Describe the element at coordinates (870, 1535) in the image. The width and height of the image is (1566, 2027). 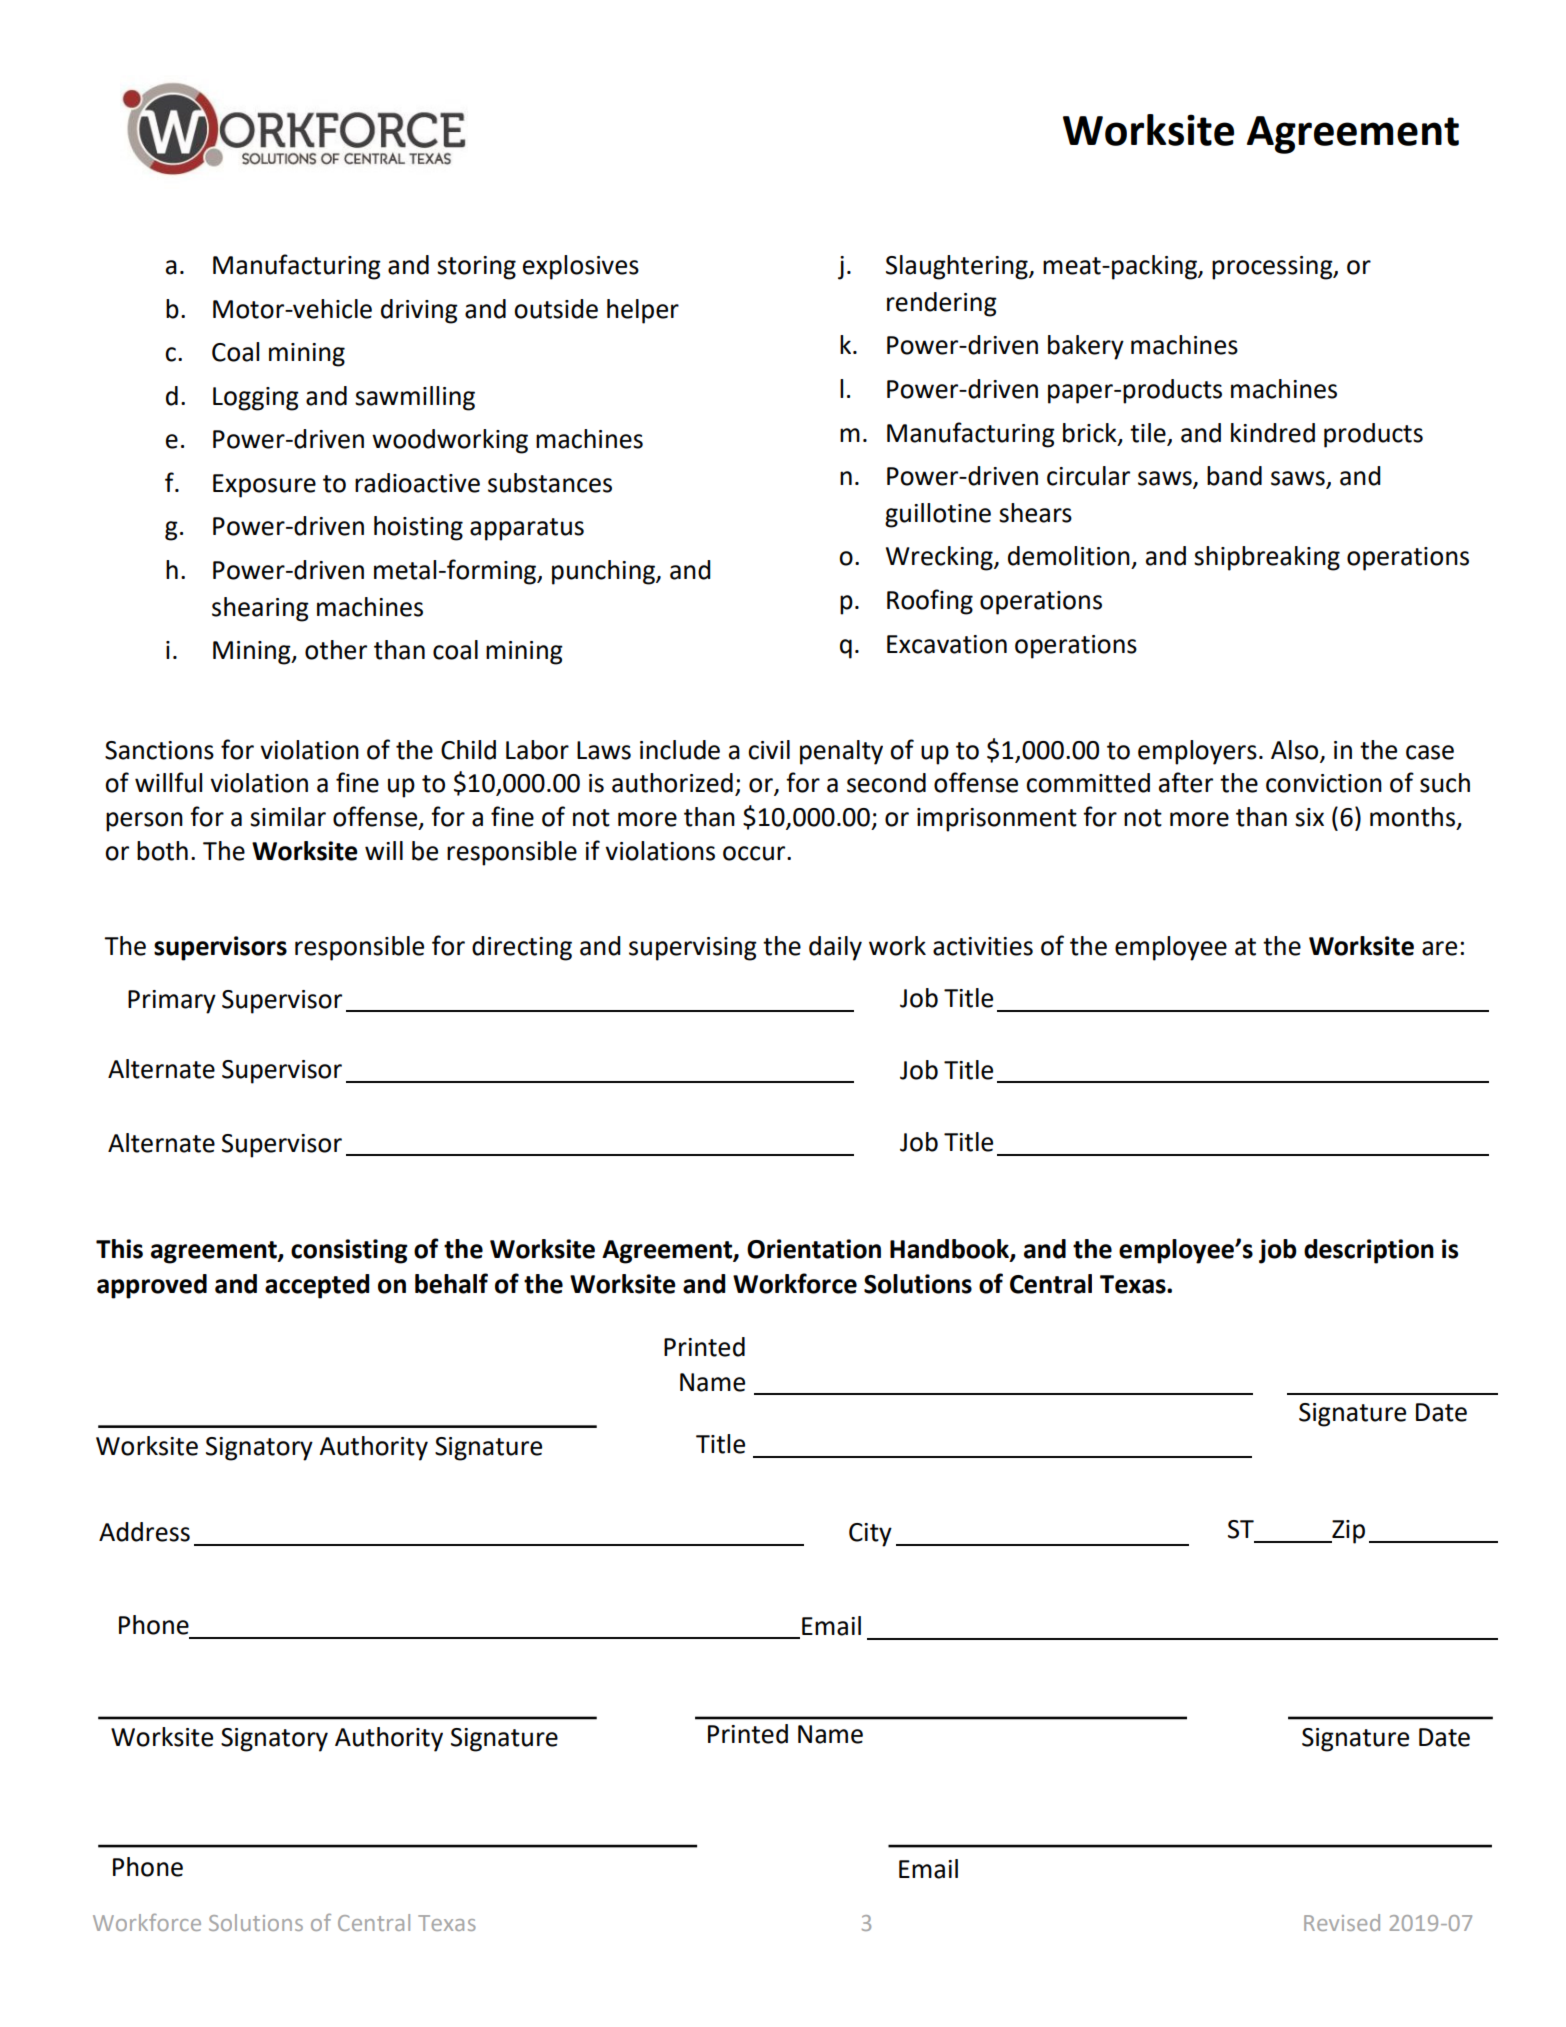
I see `City` at that location.
